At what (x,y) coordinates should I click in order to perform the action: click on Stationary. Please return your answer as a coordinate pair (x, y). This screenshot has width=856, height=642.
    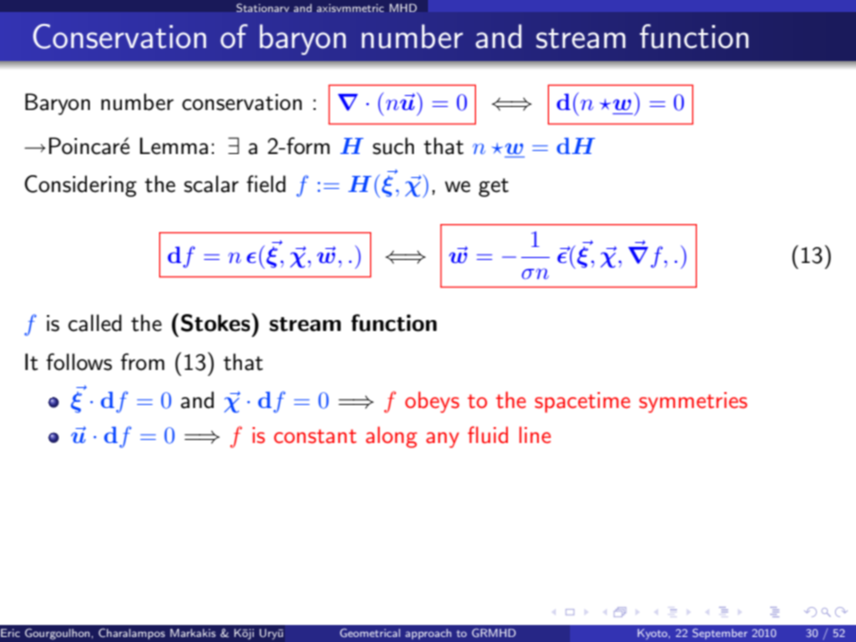
    Looking at the image, I should click on (263, 8).
